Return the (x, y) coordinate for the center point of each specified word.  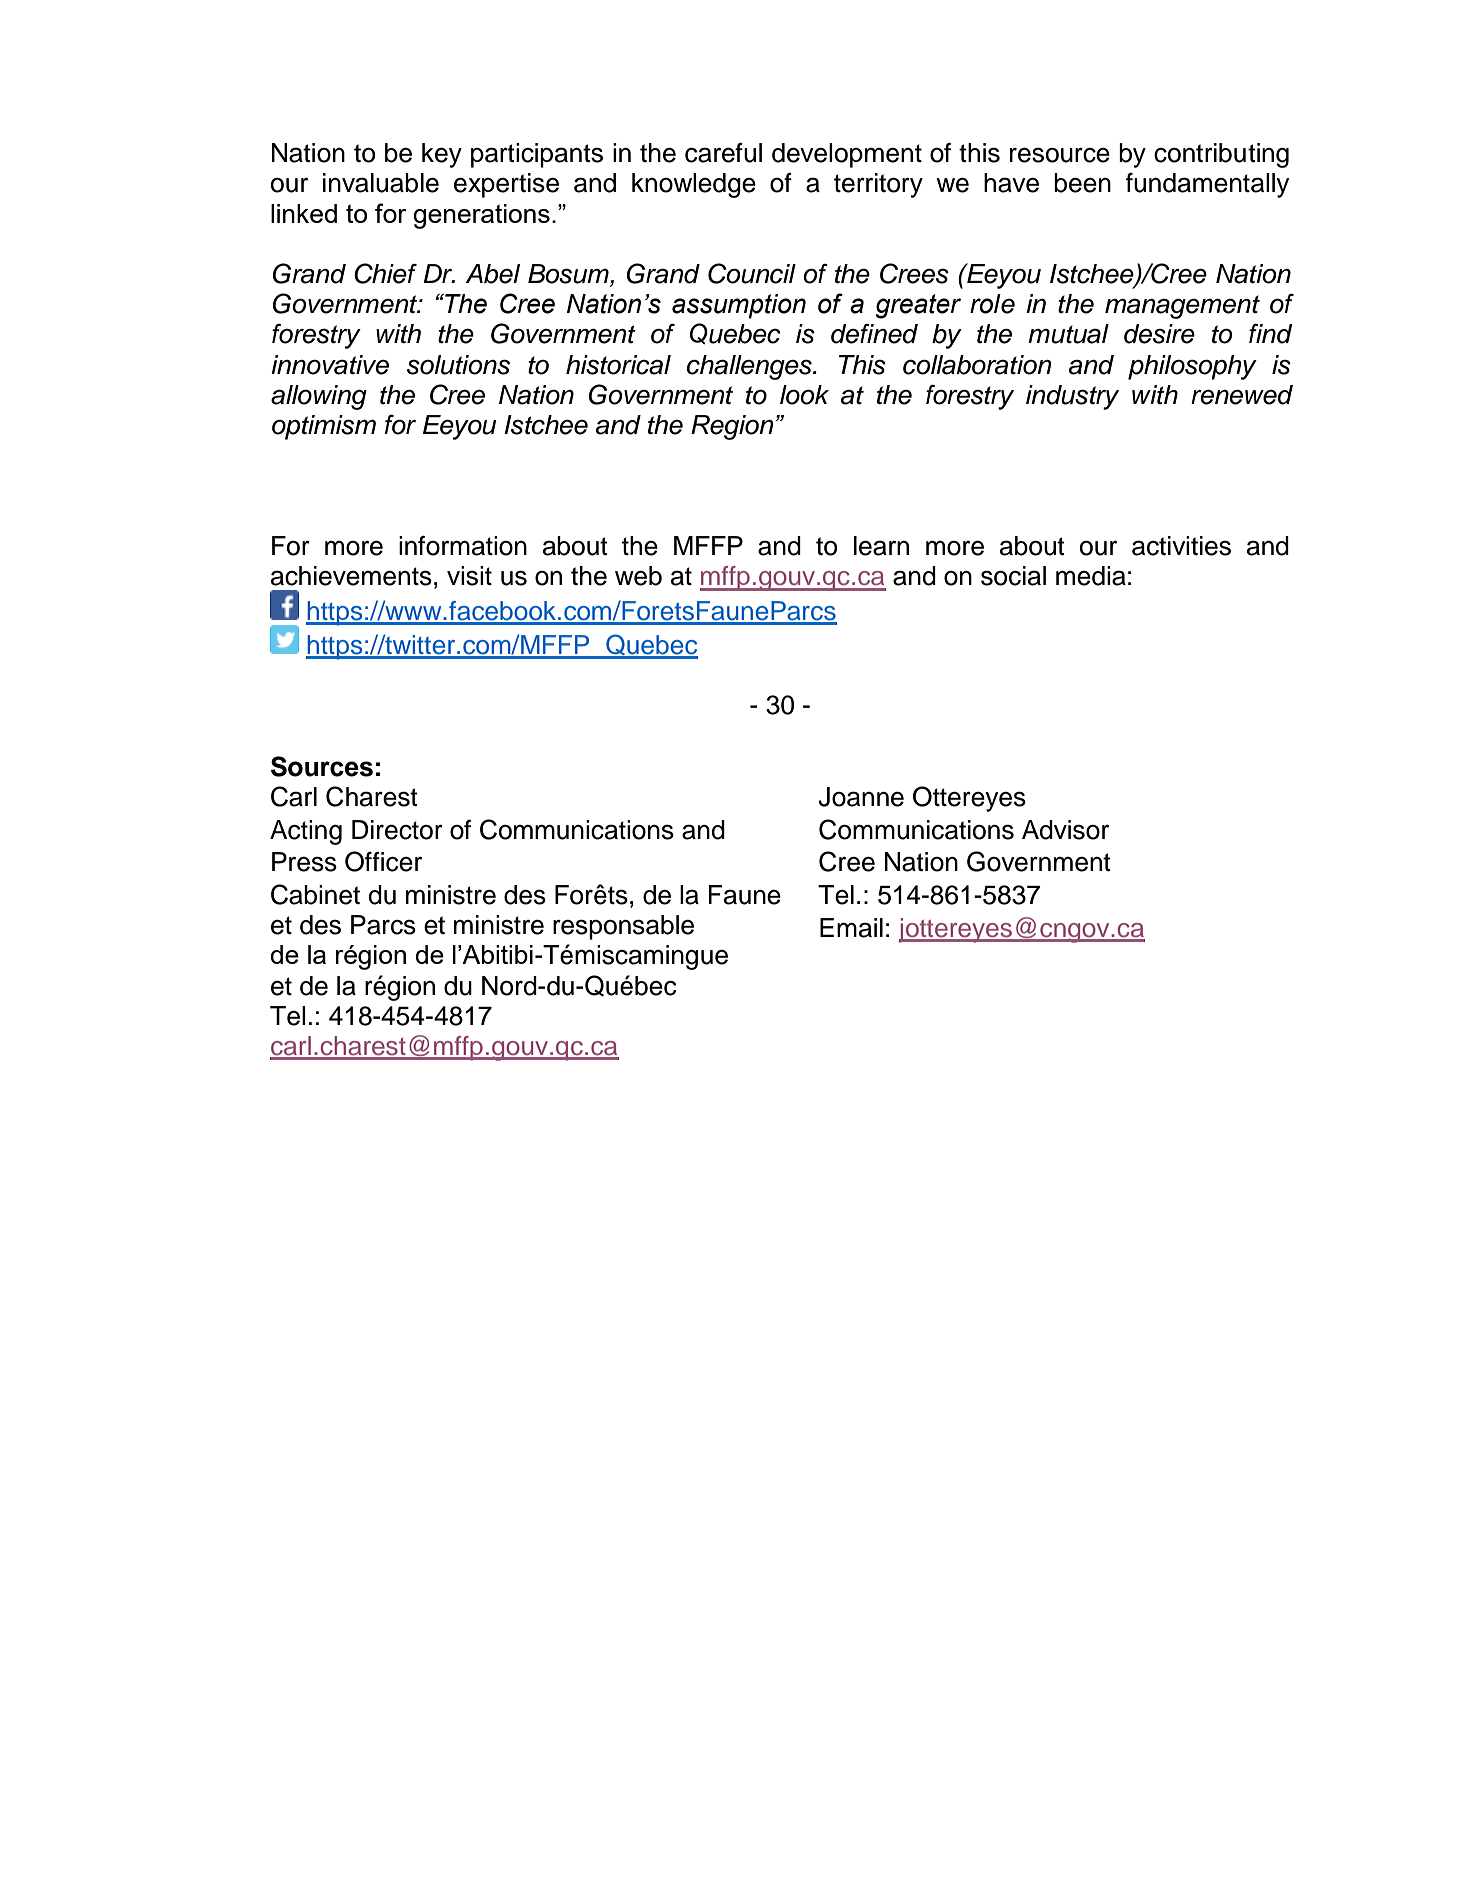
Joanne (861, 797)
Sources (322, 766)
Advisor (1065, 830)
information (463, 546)
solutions (458, 365)
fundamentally (1207, 185)
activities (1181, 546)
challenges (750, 367)
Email (851, 928)
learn (881, 546)
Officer (383, 861)
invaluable (381, 183)
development (847, 155)
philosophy (1192, 367)
